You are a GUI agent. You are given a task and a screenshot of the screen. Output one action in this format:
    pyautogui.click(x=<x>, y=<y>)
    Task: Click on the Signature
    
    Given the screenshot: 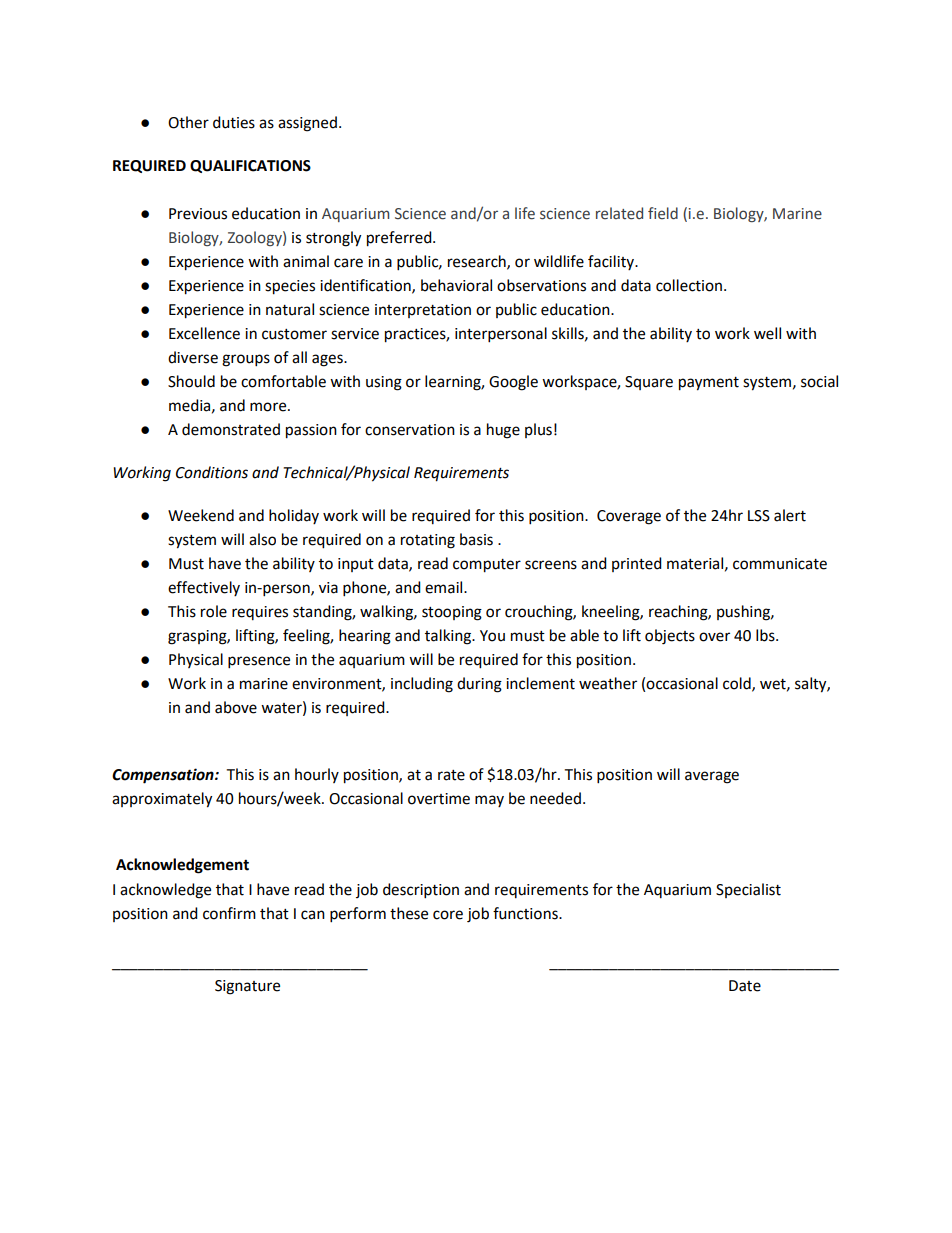 What is the action you would take?
    pyautogui.click(x=247, y=987)
